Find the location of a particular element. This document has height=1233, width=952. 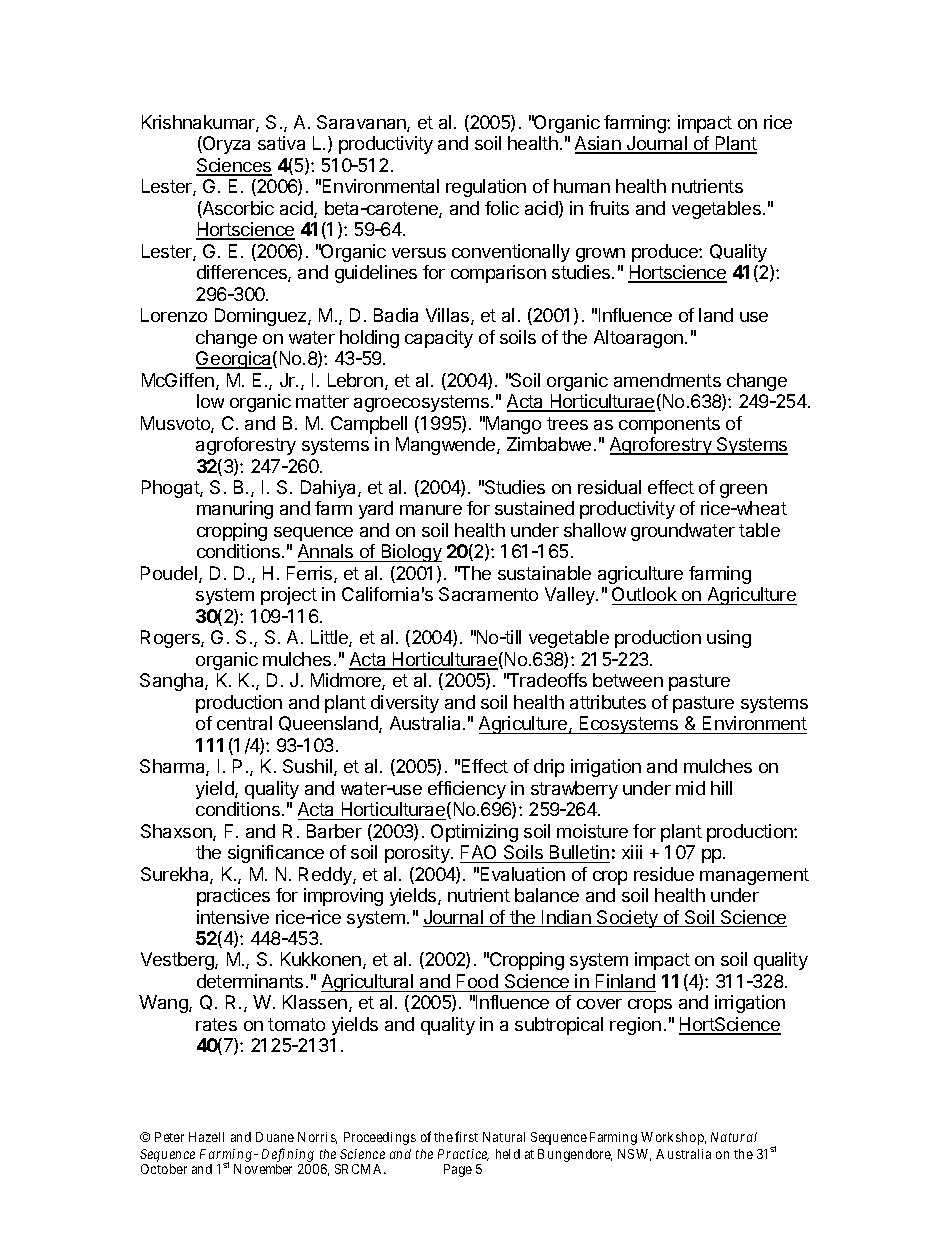

hill is located at coordinates (721, 788).
